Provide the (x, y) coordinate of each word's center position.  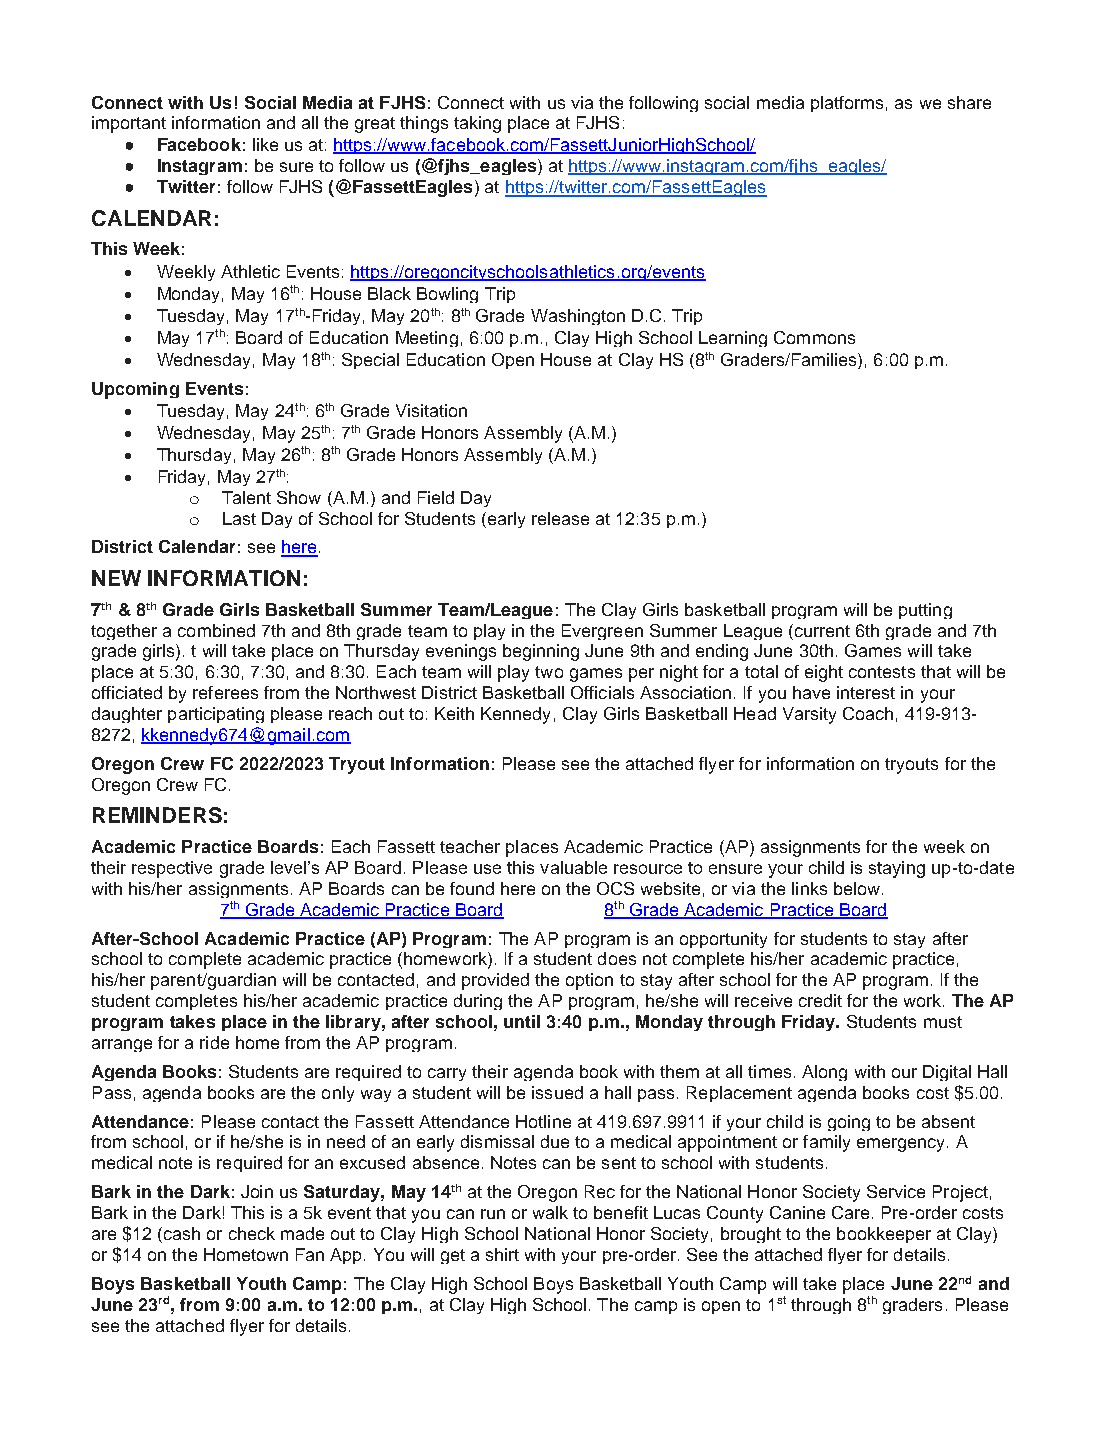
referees (225, 692)
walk (550, 1212)
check (252, 1233)
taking (477, 124)
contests (882, 672)
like (265, 144)
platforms (847, 104)
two (549, 672)
